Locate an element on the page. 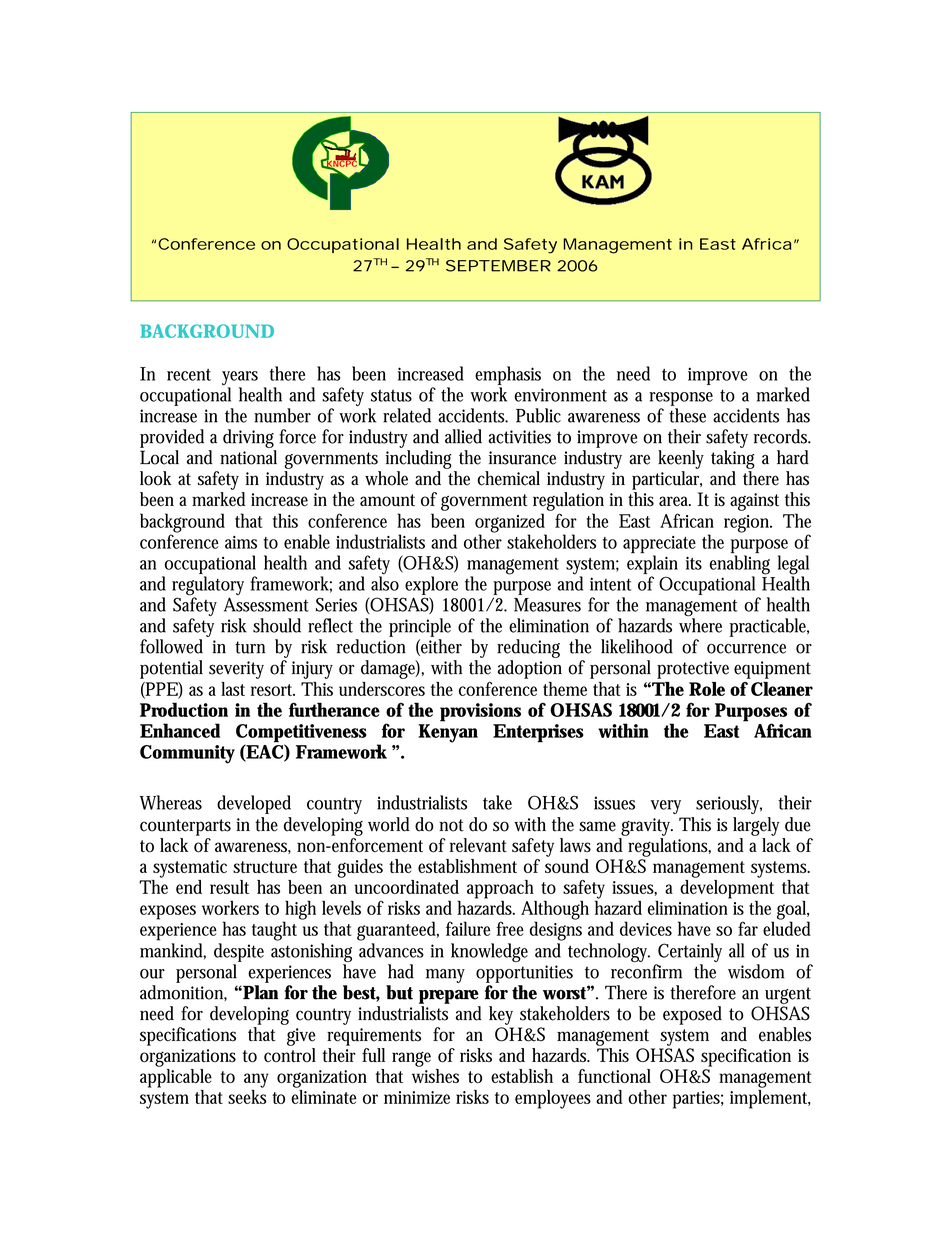  enabling is located at coordinates (740, 565).
